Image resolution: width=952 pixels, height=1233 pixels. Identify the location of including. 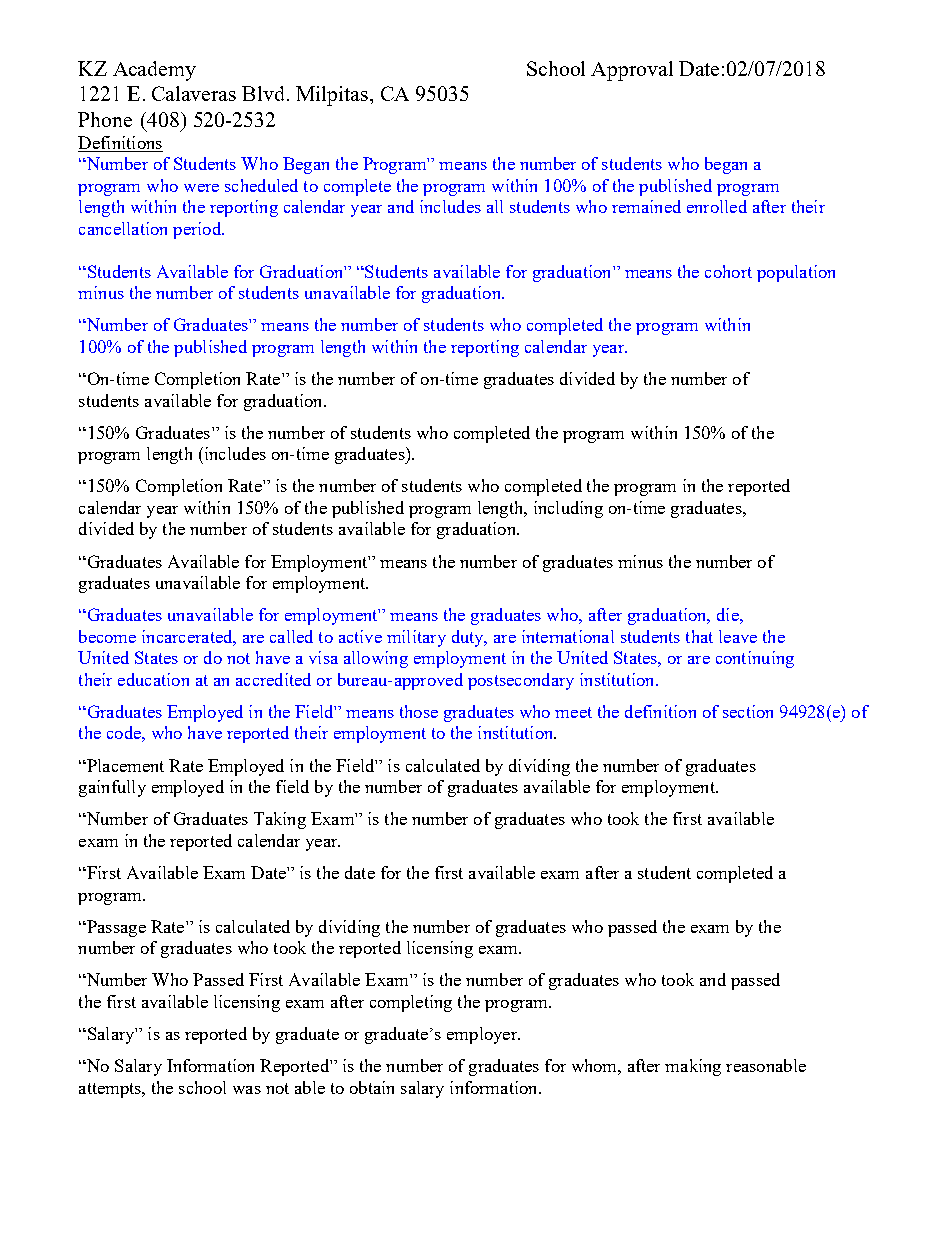
(568, 509).
